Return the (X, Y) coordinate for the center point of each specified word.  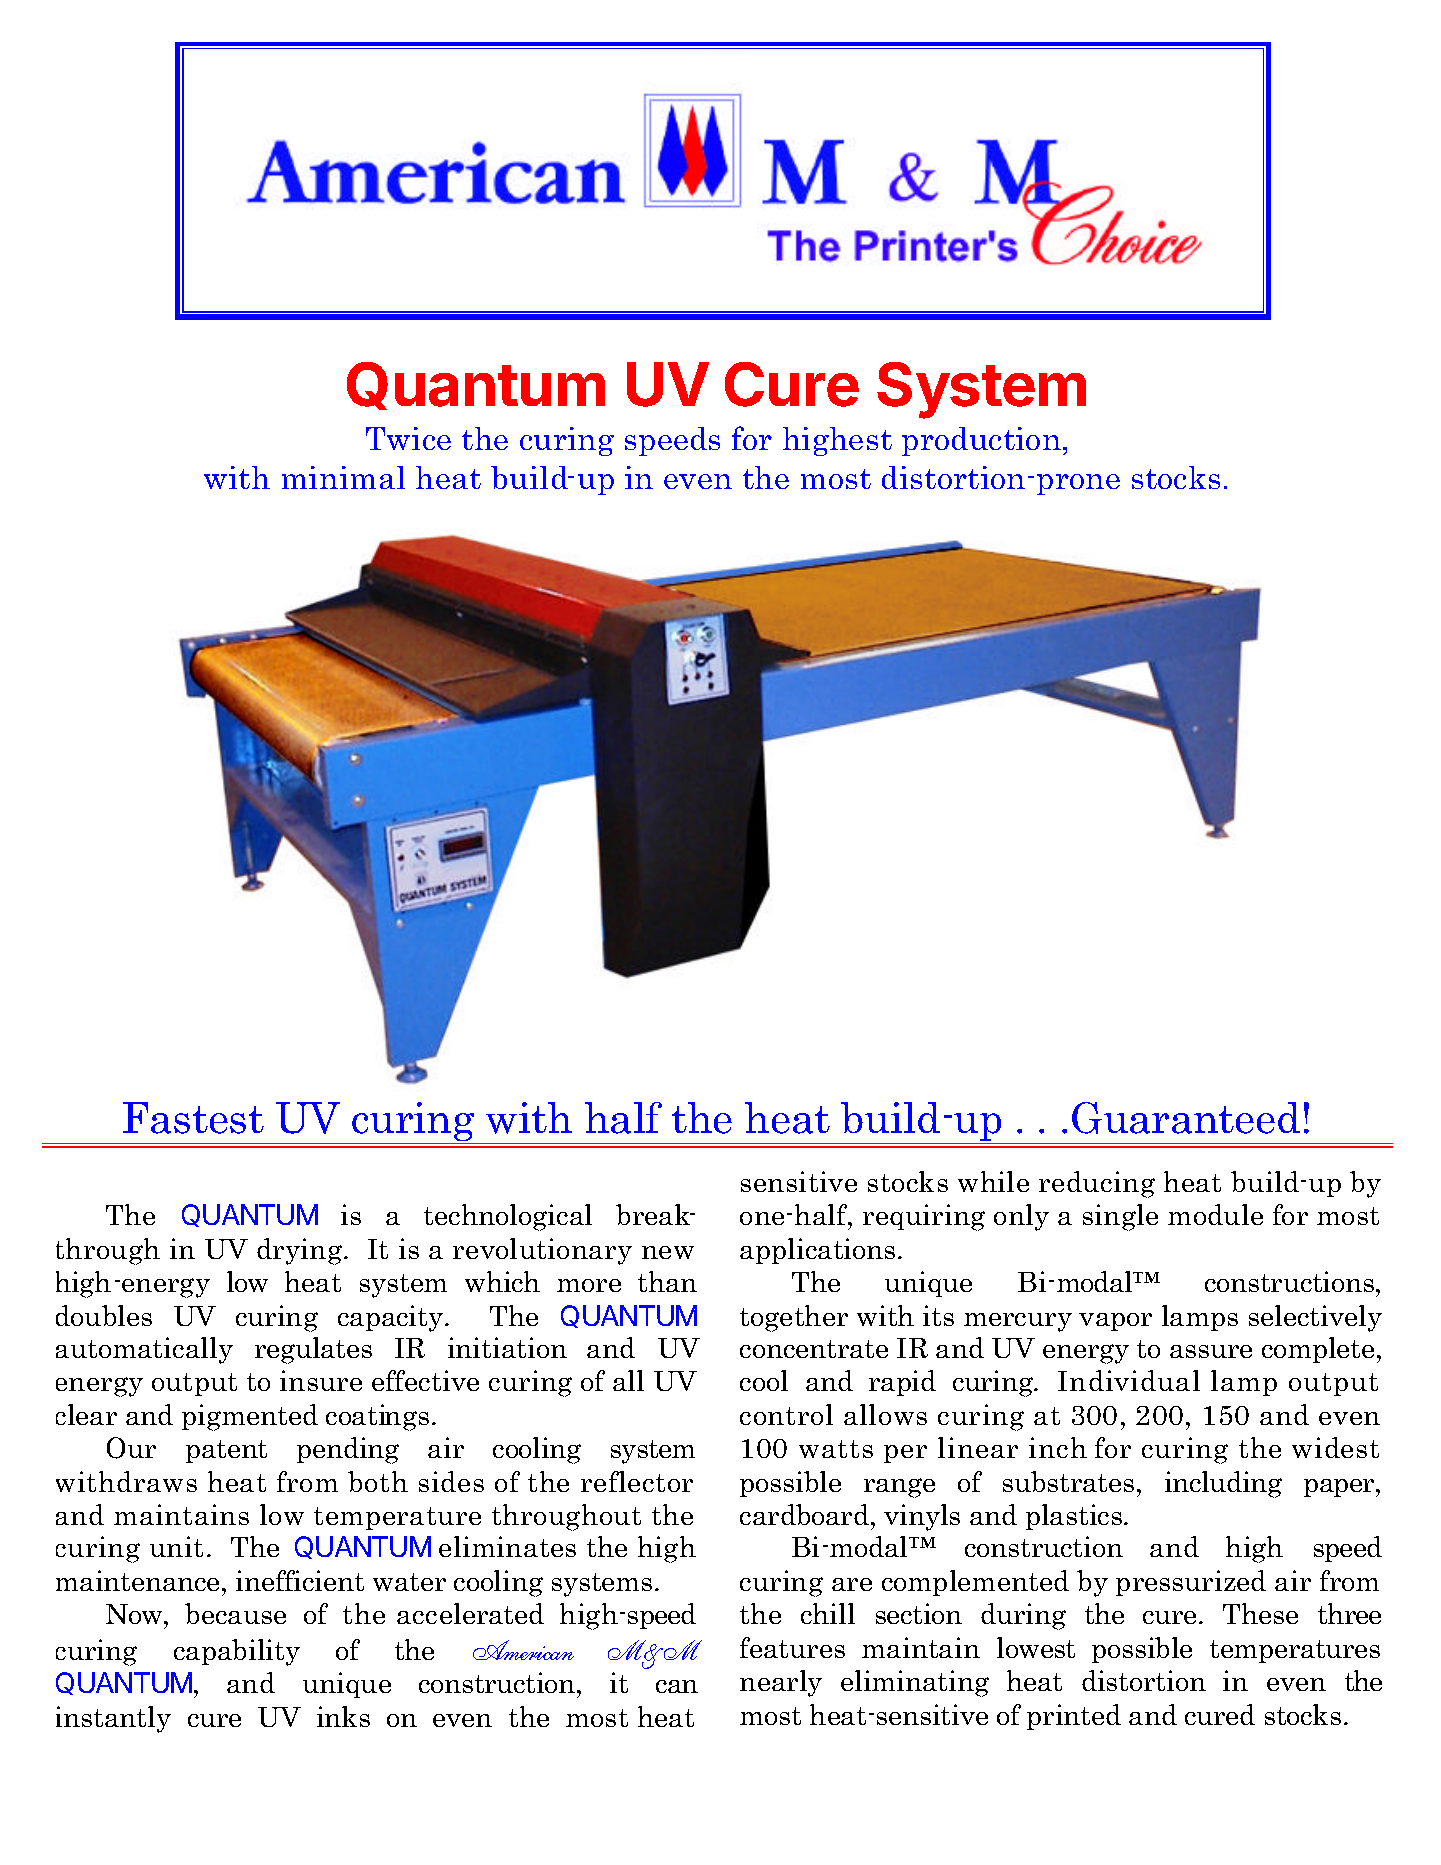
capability (237, 1652)
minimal (343, 477)
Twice (408, 438)
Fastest (193, 1118)
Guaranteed (1186, 1118)
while (993, 1181)
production (981, 441)
